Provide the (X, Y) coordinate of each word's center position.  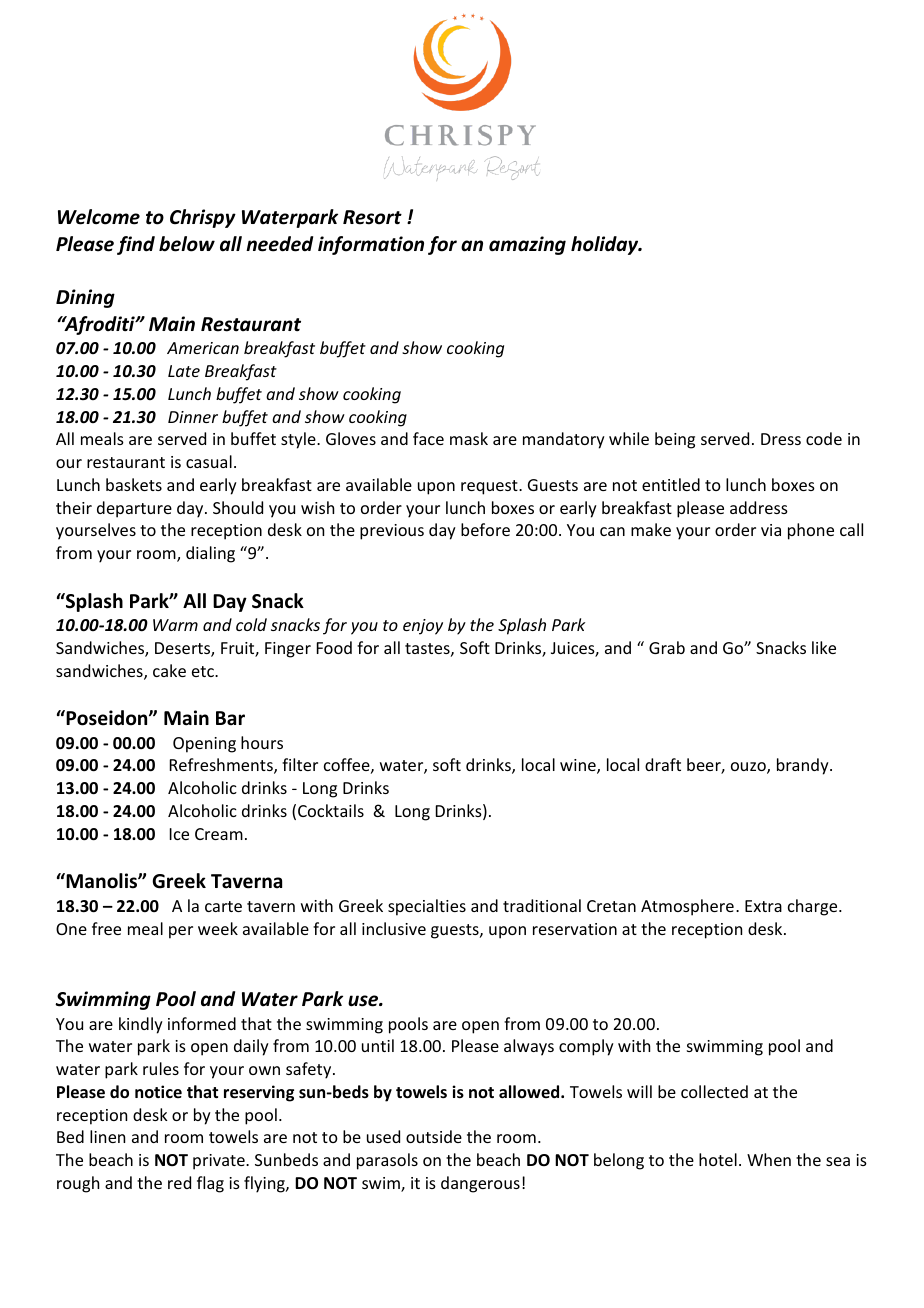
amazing (527, 245)
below (187, 244)
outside (434, 1136)
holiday (606, 245)
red (179, 1182)
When (769, 1159)
